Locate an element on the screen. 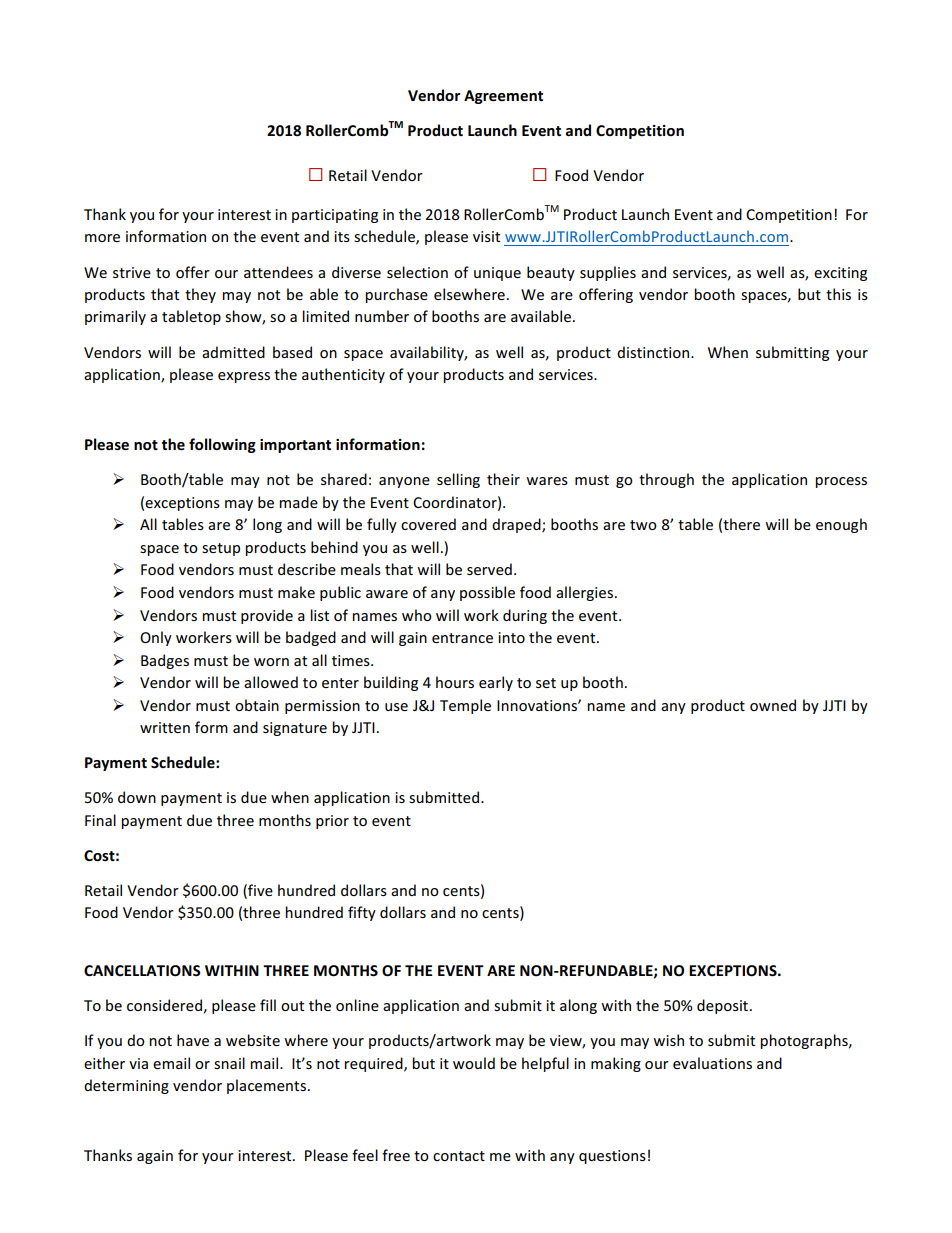 Image resolution: width=952 pixels, height=1233 pixels. Agreement is located at coordinates (503, 97).
